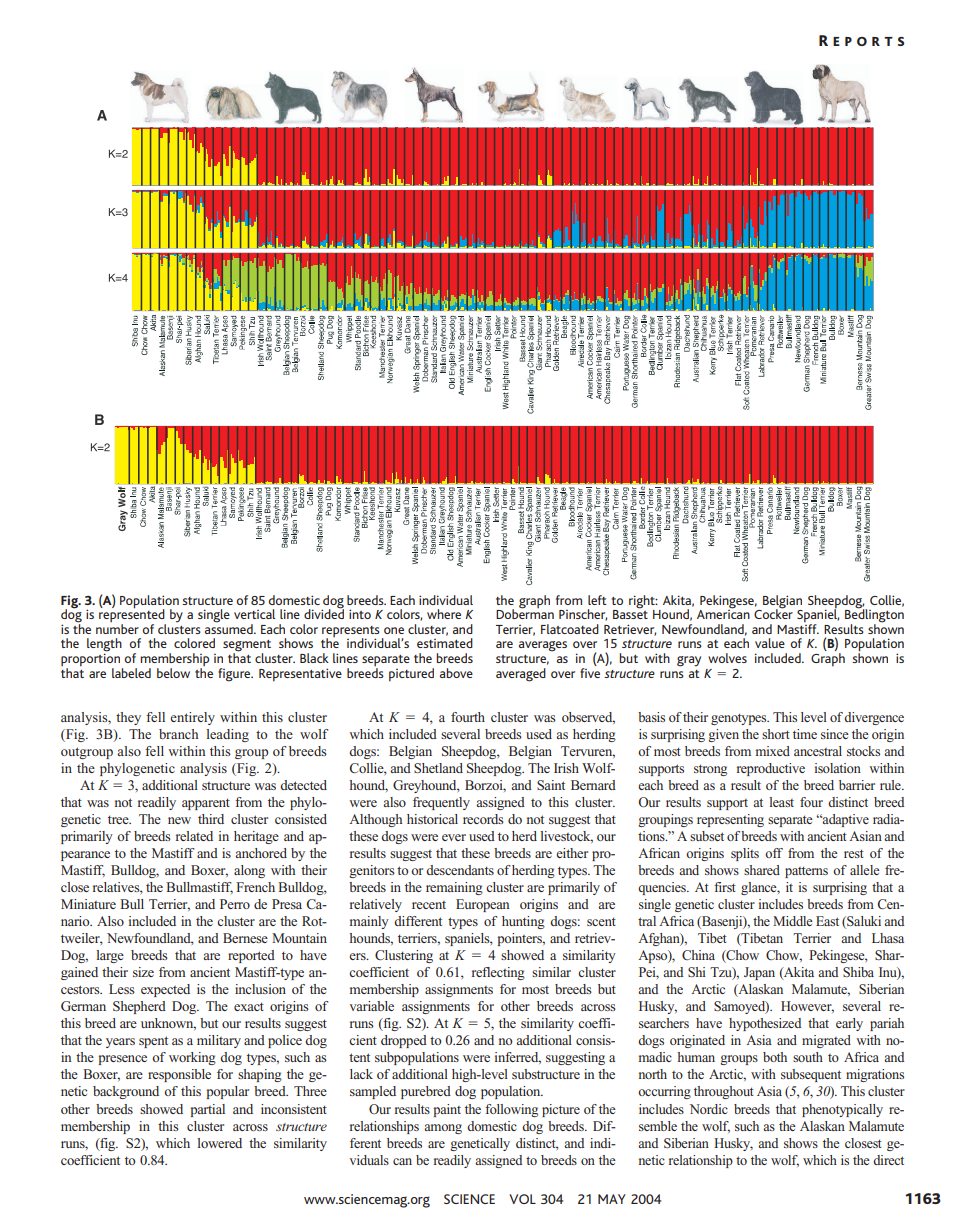  What do you see at coordinates (498, 973) in the screenshot?
I see `reflecting` at bounding box center [498, 973].
